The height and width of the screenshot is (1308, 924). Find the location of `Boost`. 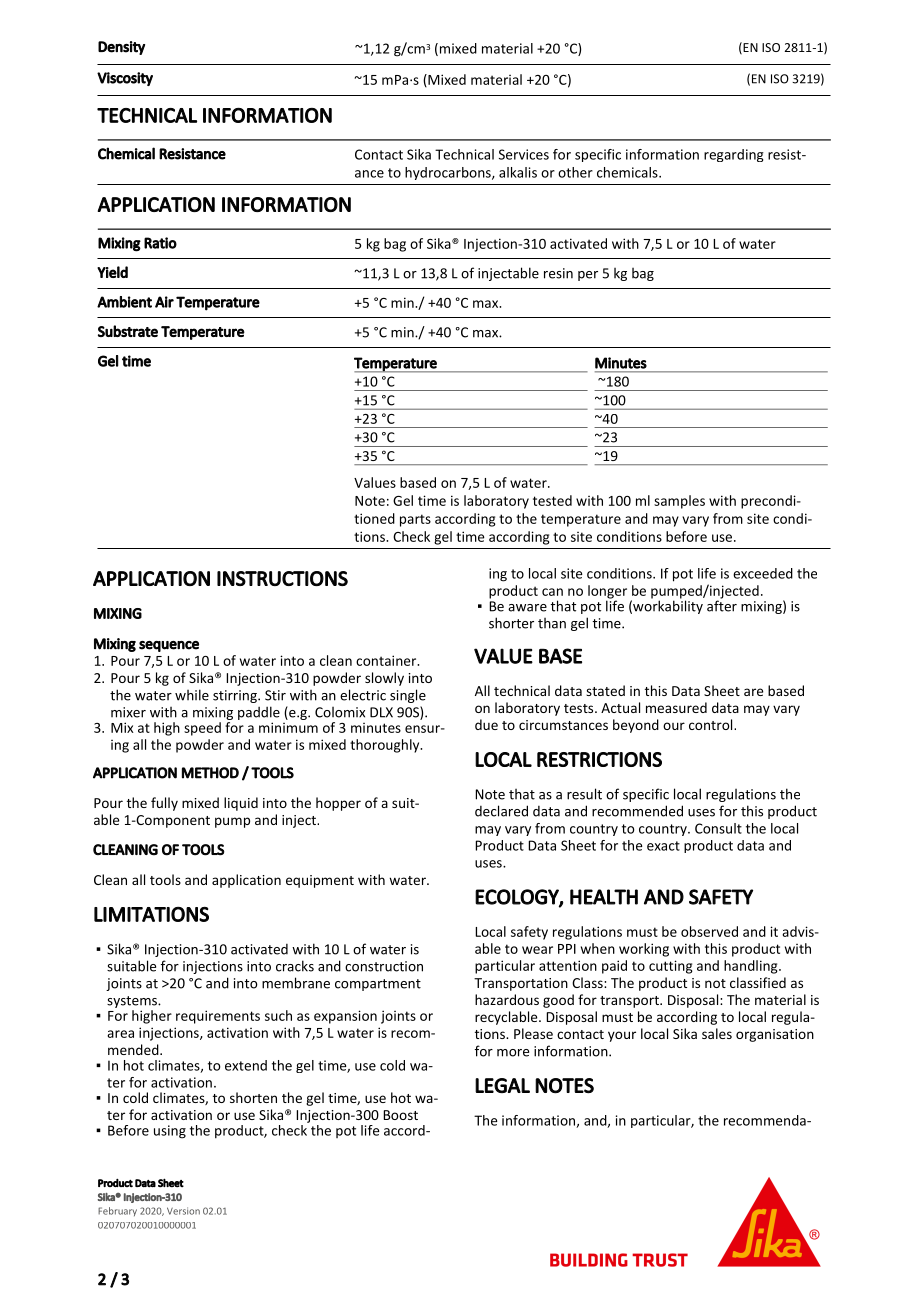

Boost is located at coordinates (400, 1115).
